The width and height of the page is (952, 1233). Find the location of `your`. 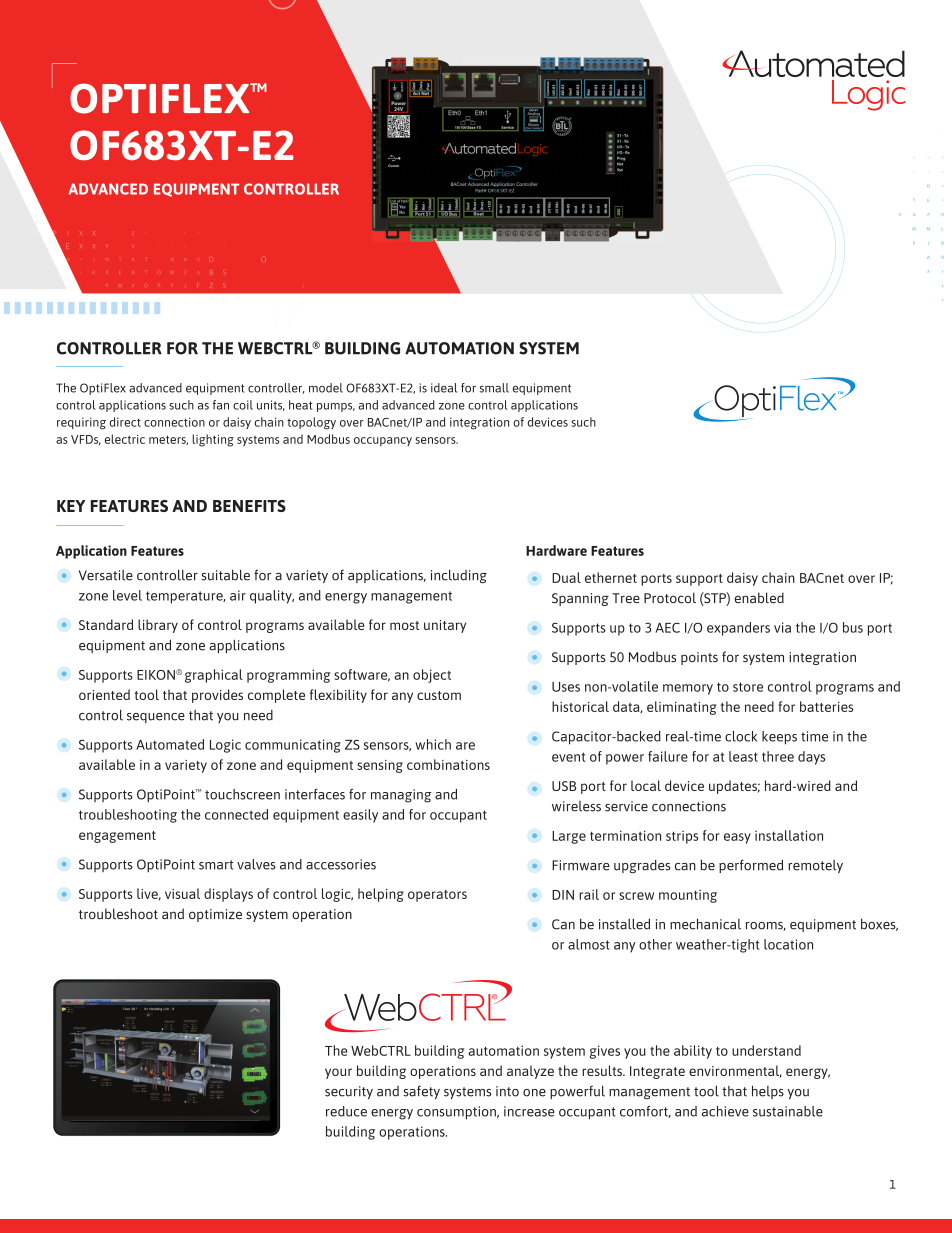

your is located at coordinates (338, 1073).
